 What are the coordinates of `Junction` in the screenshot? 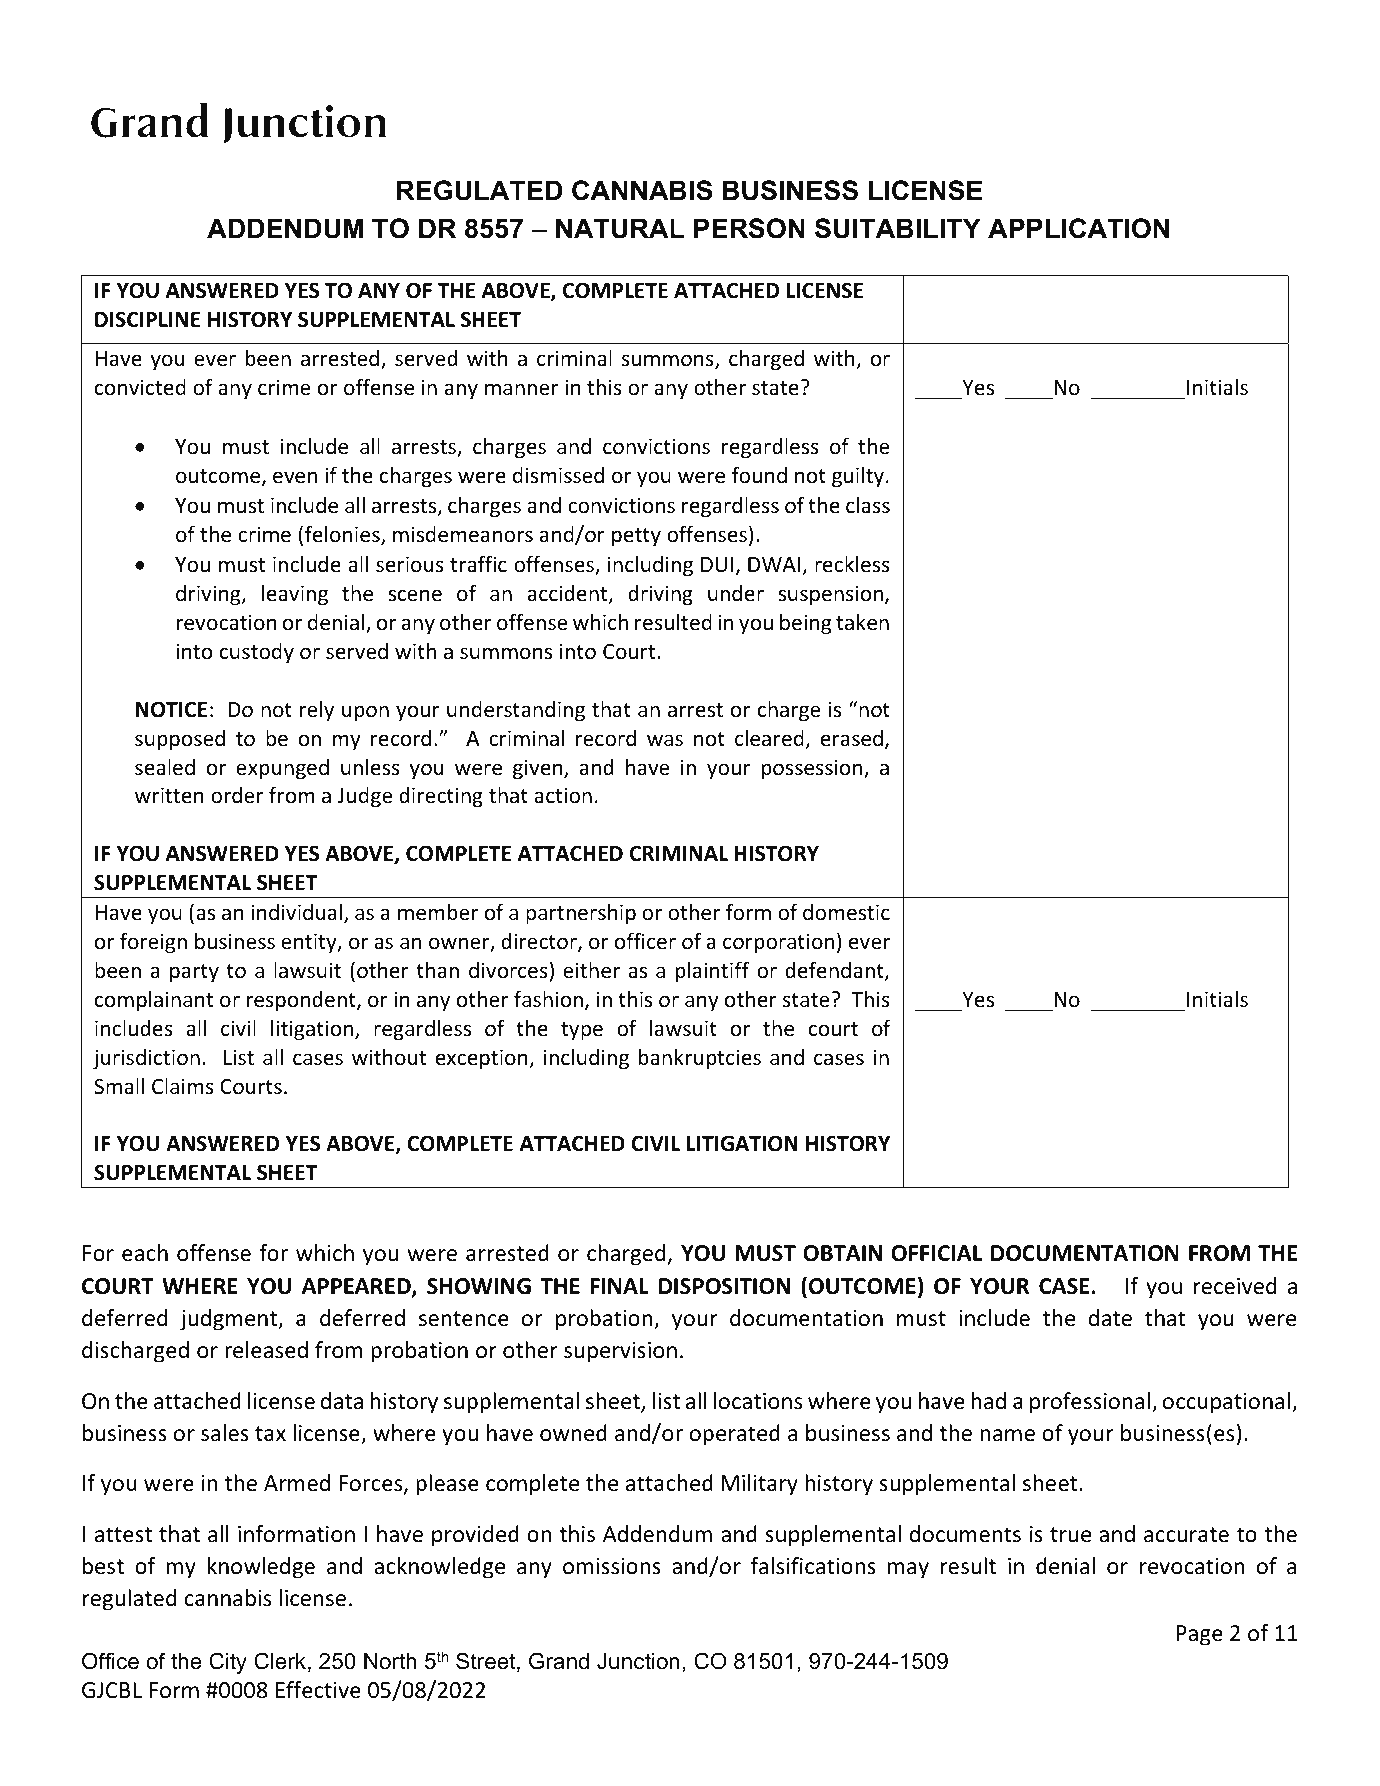 It's located at (638, 1661).
